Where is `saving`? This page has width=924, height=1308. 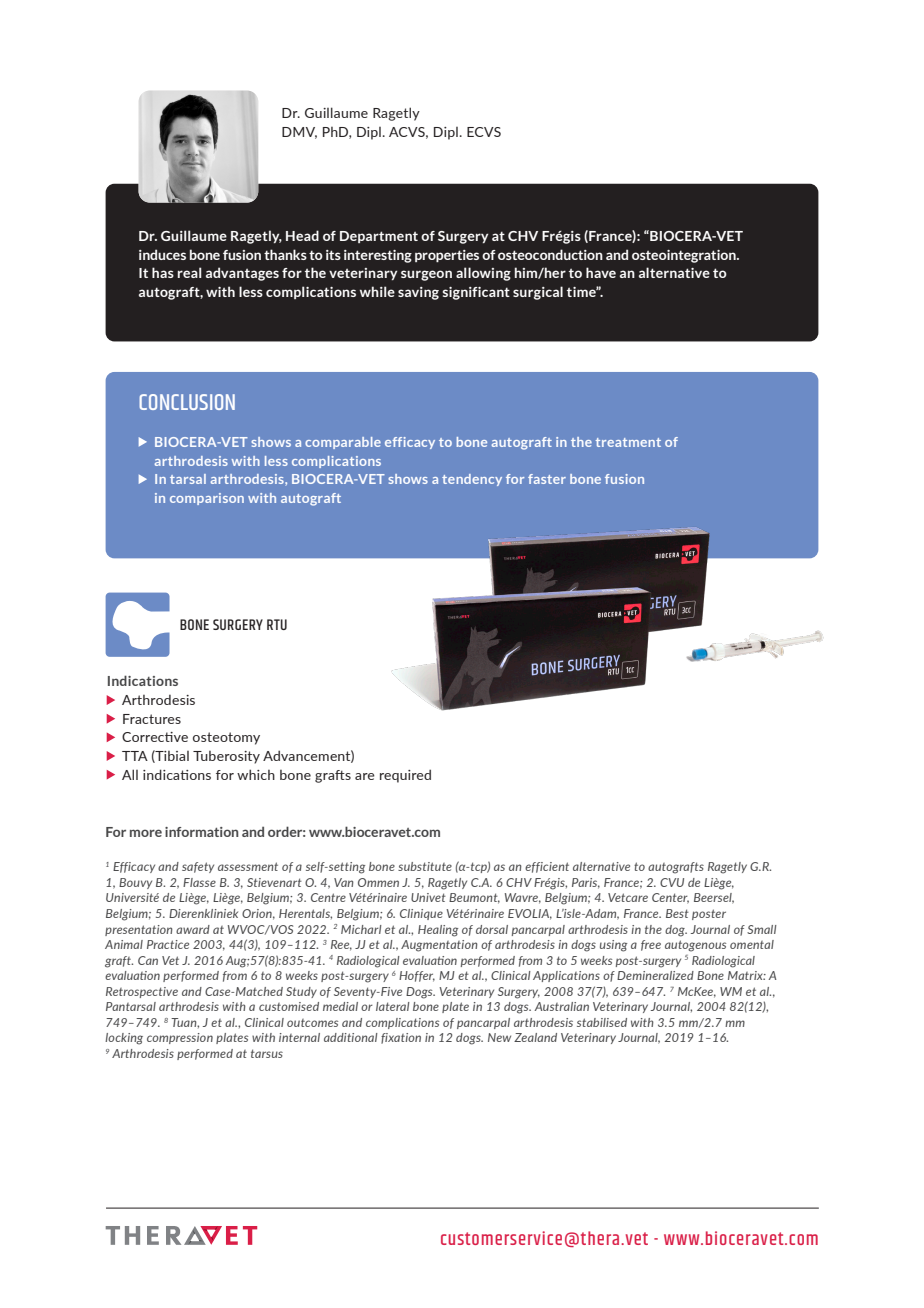
saving is located at coordinates (418, 293).
